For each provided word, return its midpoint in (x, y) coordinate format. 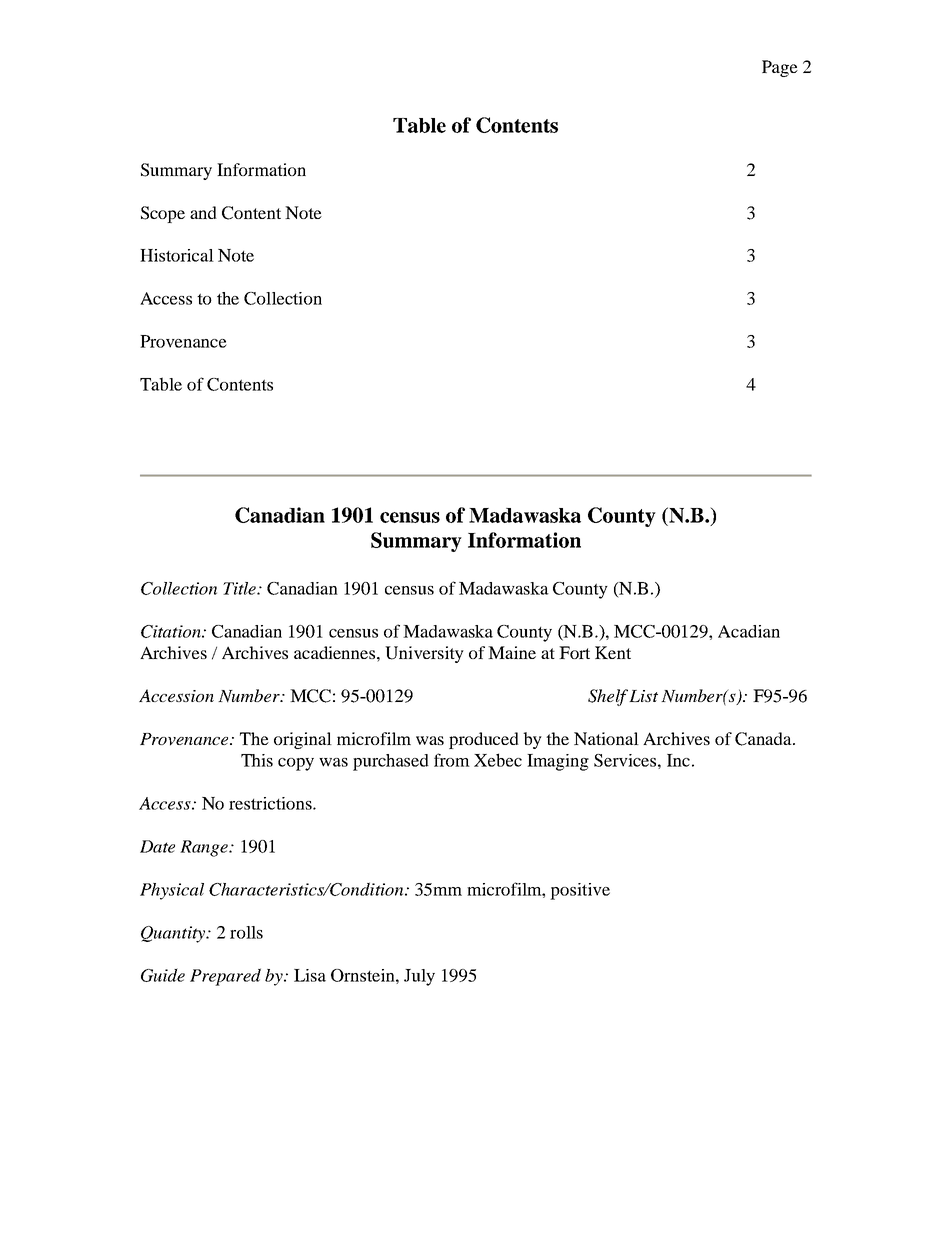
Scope (163, 214)
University (424, 654)
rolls (246, 932)
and (203, 212)
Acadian (749, 631)
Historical (177, 255)
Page (780, 68)
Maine (512, 652)
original (303, 740)
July (419, 977)
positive (580, 891)
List (643, 696)
